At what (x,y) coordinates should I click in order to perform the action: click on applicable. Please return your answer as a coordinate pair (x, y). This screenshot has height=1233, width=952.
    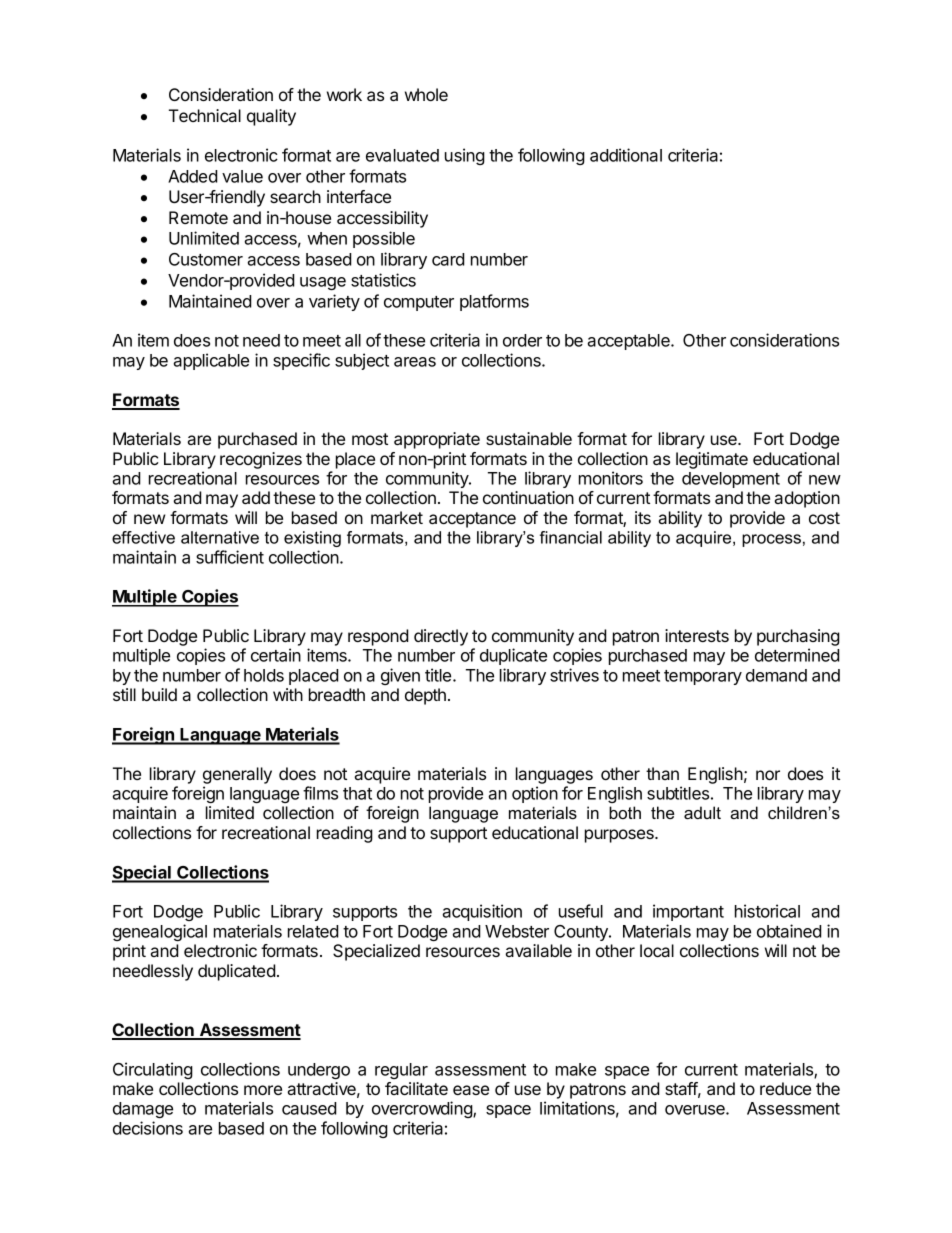
    Looking at the image, I should click on (211, 361).
